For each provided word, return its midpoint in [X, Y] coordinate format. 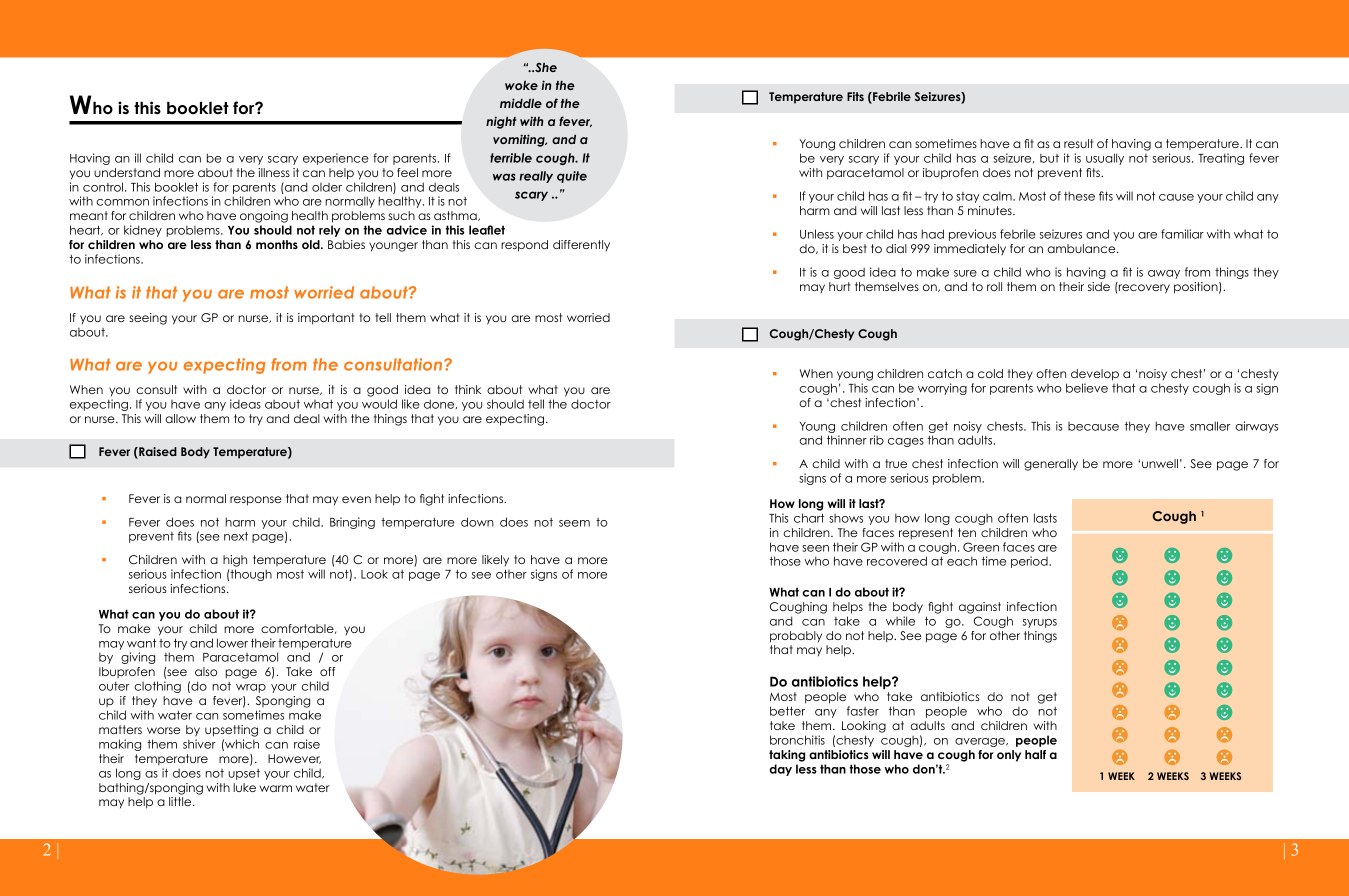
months [277, 244]
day [780, 770]
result [1078, 143]
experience [336, 159]
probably [796, 637]
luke [244, 787]
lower [232, 643]
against [980, 608]
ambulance [1082, 248]
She [545, 67]
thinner [847, 440]
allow [180, 418]
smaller [1210, 426]
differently [581, 245]
